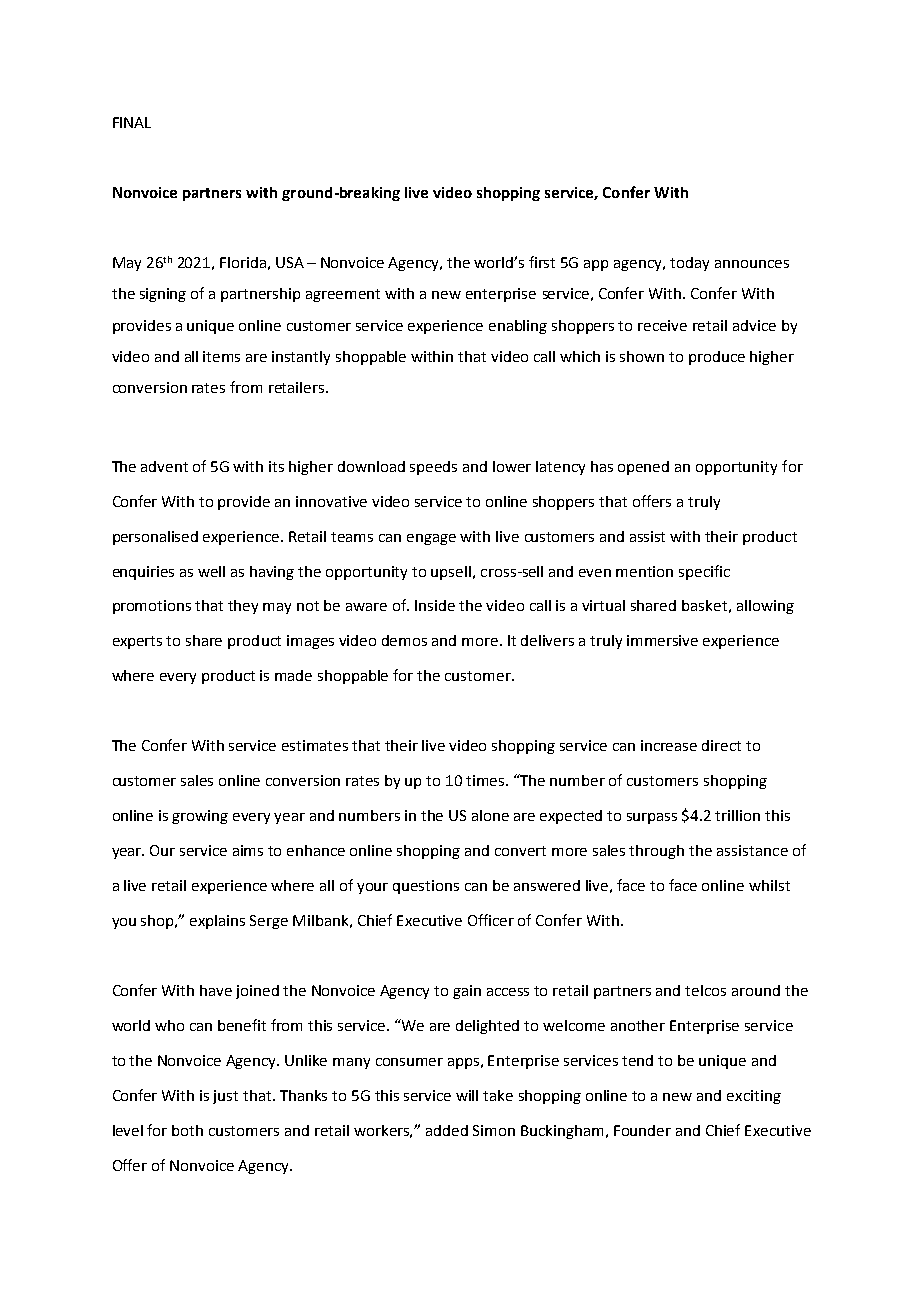  I want to click on will, so click(467, 1095).
